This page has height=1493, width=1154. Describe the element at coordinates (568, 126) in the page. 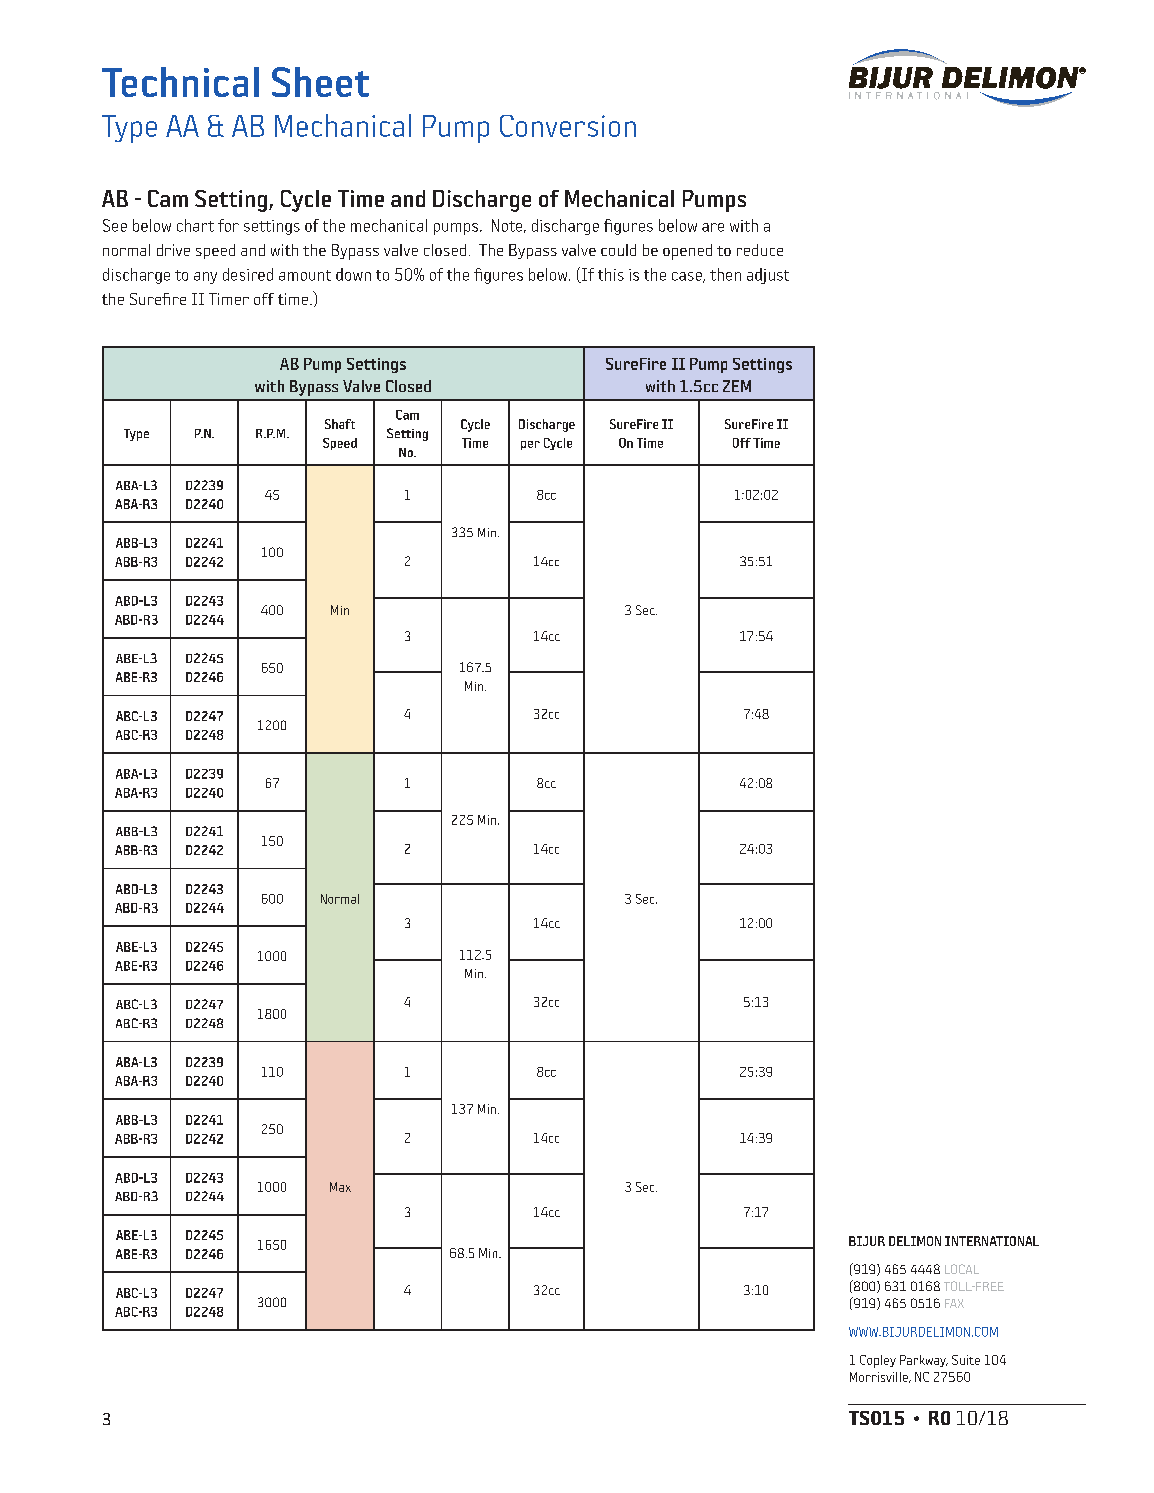

I see `Conversion` at that location.
